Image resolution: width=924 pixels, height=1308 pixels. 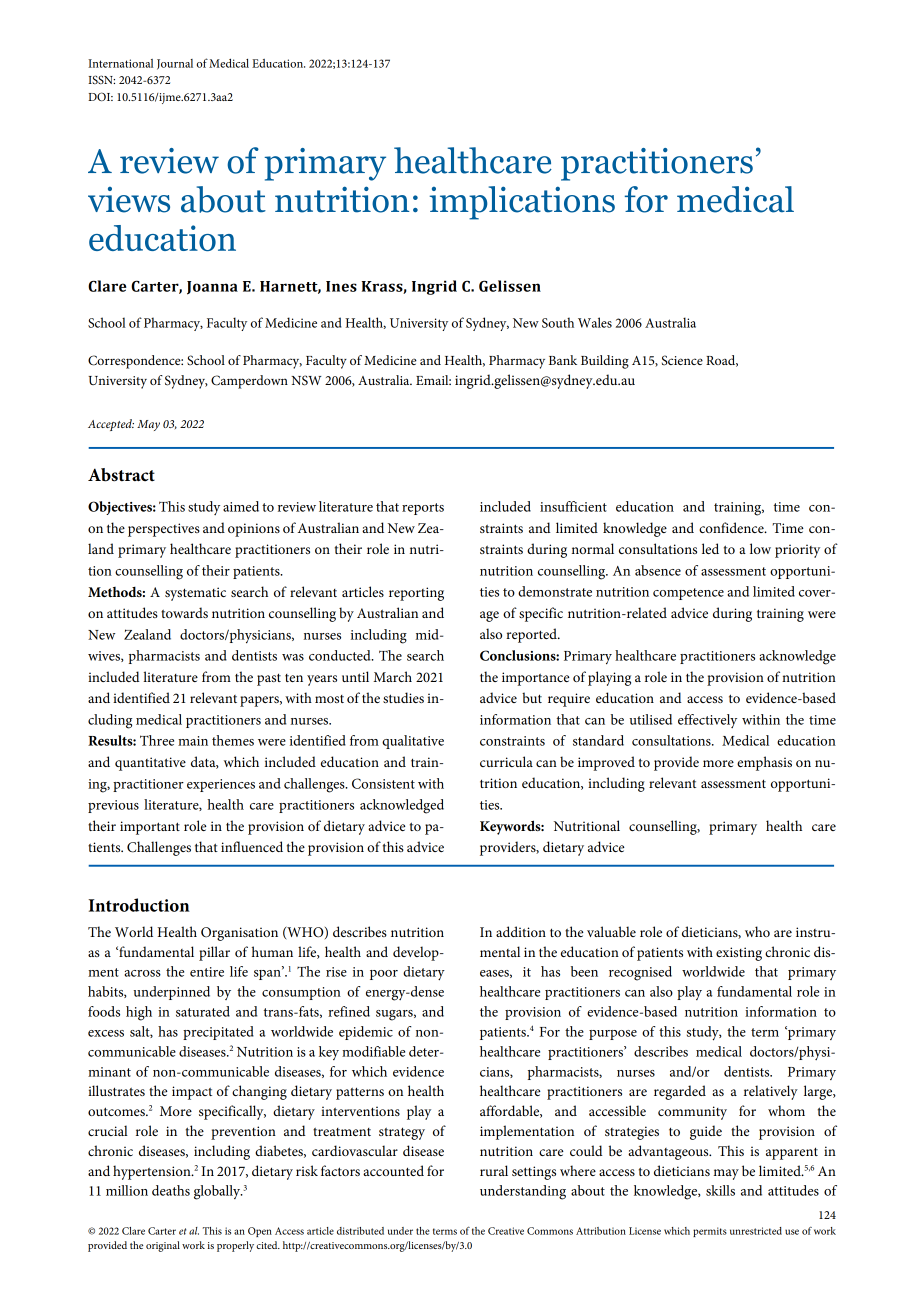 What do you see at coordinates (341, 286) in the screenshot?
I see `Ines` at bounding box center [341, 286].
